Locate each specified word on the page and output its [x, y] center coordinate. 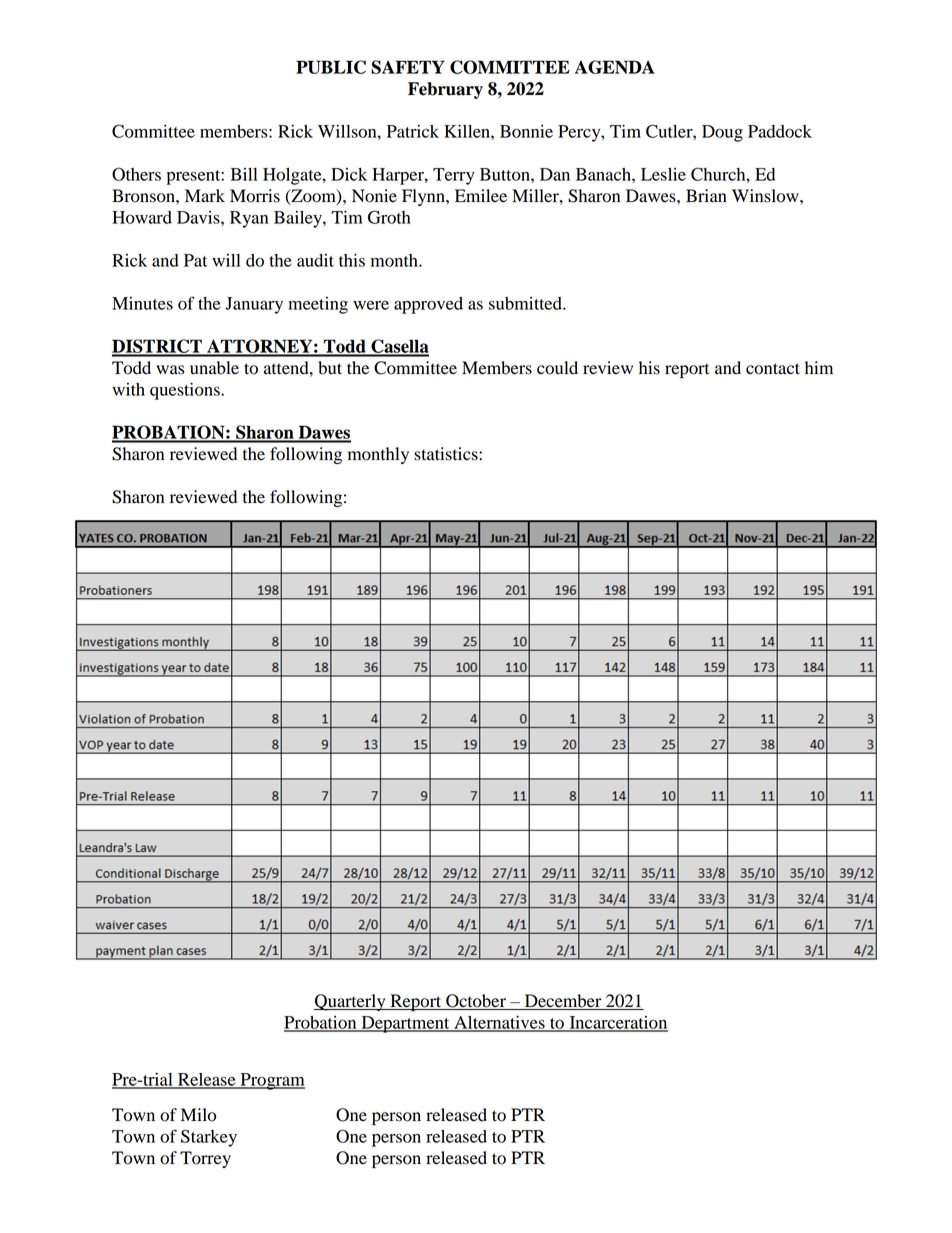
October [476, 1002]
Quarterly [351, 1002]
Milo [198, 1115]
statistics [447, 454]
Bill [244, 174]
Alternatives [499, 1023]
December [563, 1002]
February [445, 90]
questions [186, 391]
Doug [722, 133]
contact [773, 369]
